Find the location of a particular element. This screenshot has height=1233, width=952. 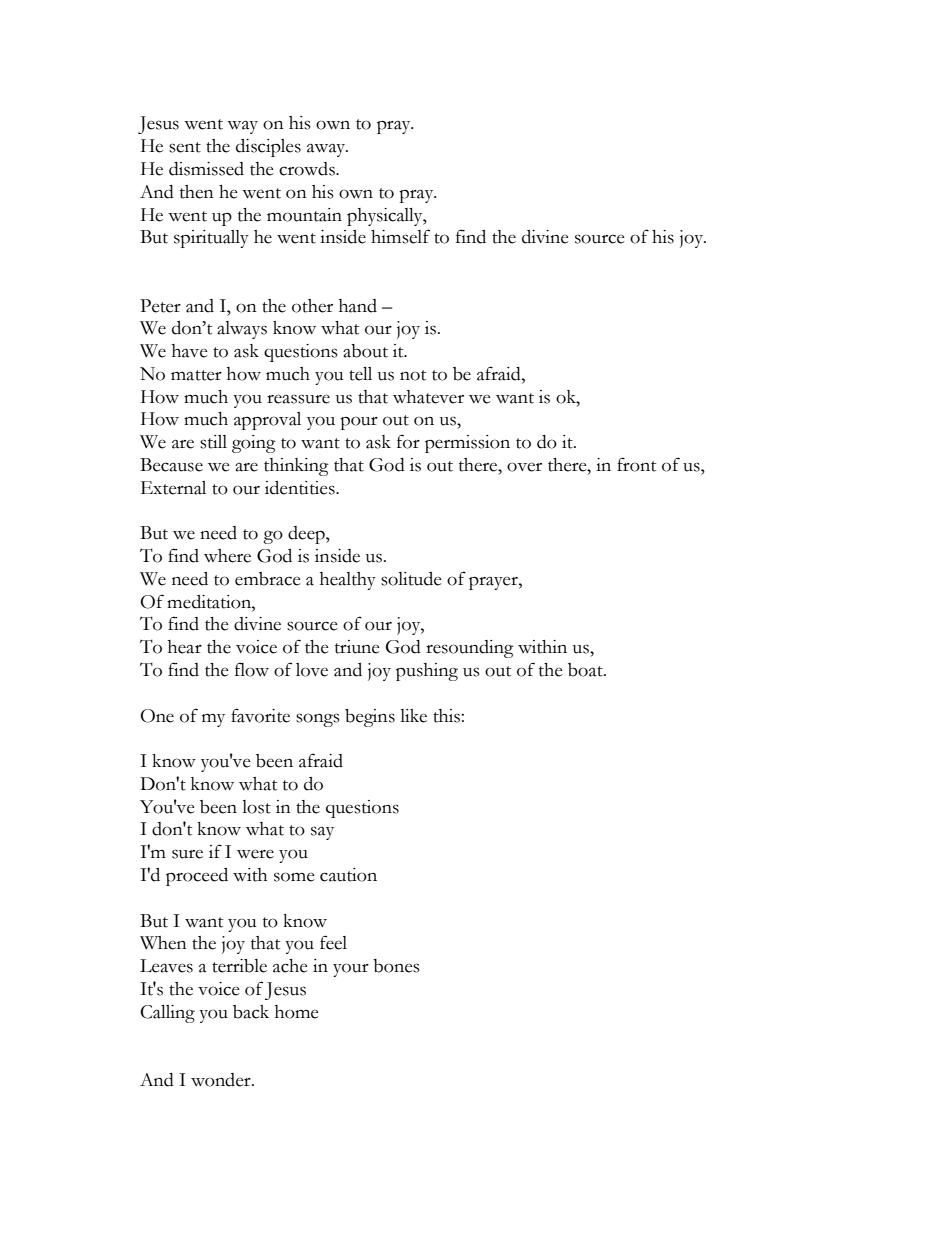

your is located at coordinates (351, 970).
